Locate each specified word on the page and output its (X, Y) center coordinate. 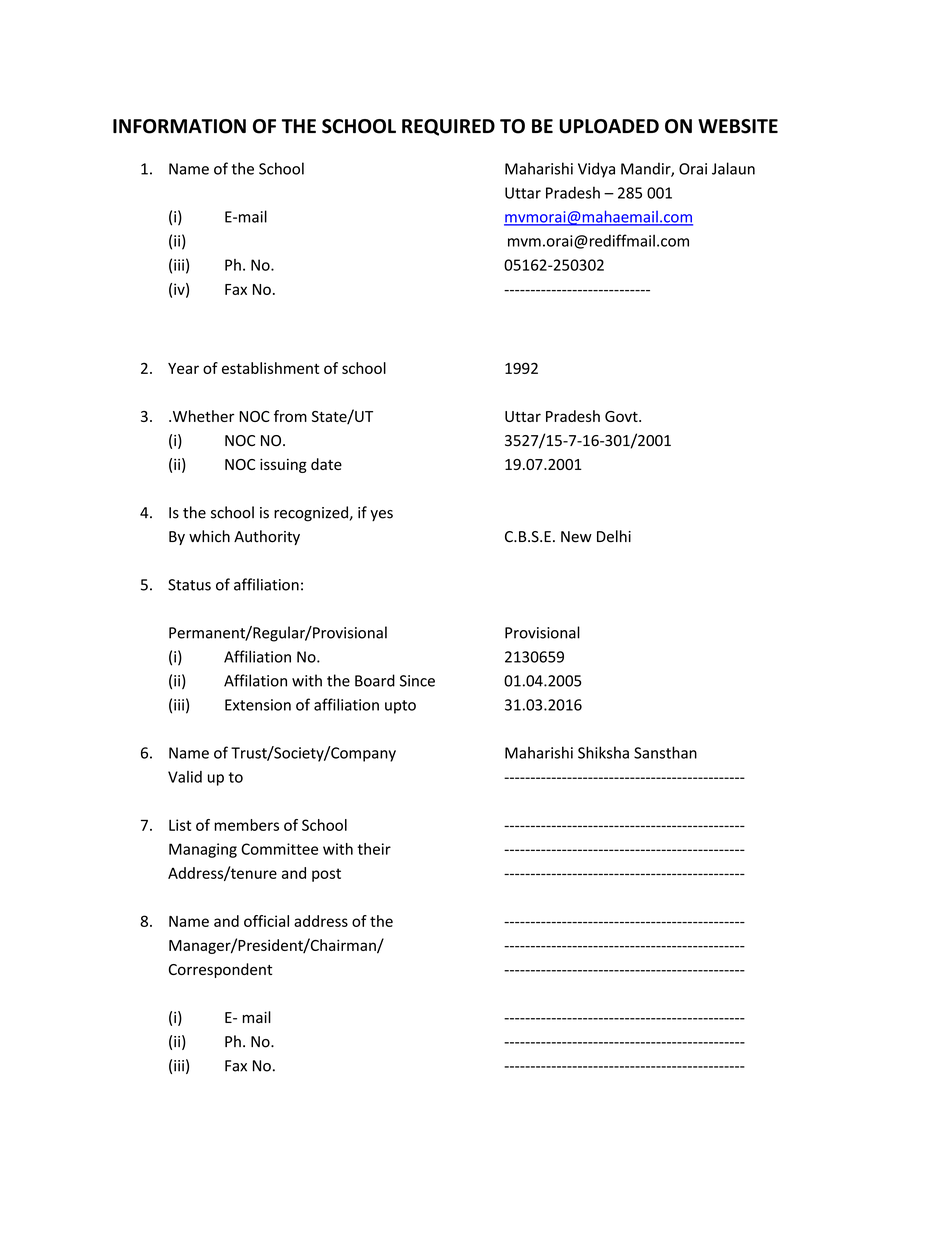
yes (381, 515)
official (266, 921)
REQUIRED (448, 127)
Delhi (614, 536)
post (326, 875)
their (374, 849)
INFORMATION (179, 126)
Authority (267, 537)
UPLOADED (609, 126)
